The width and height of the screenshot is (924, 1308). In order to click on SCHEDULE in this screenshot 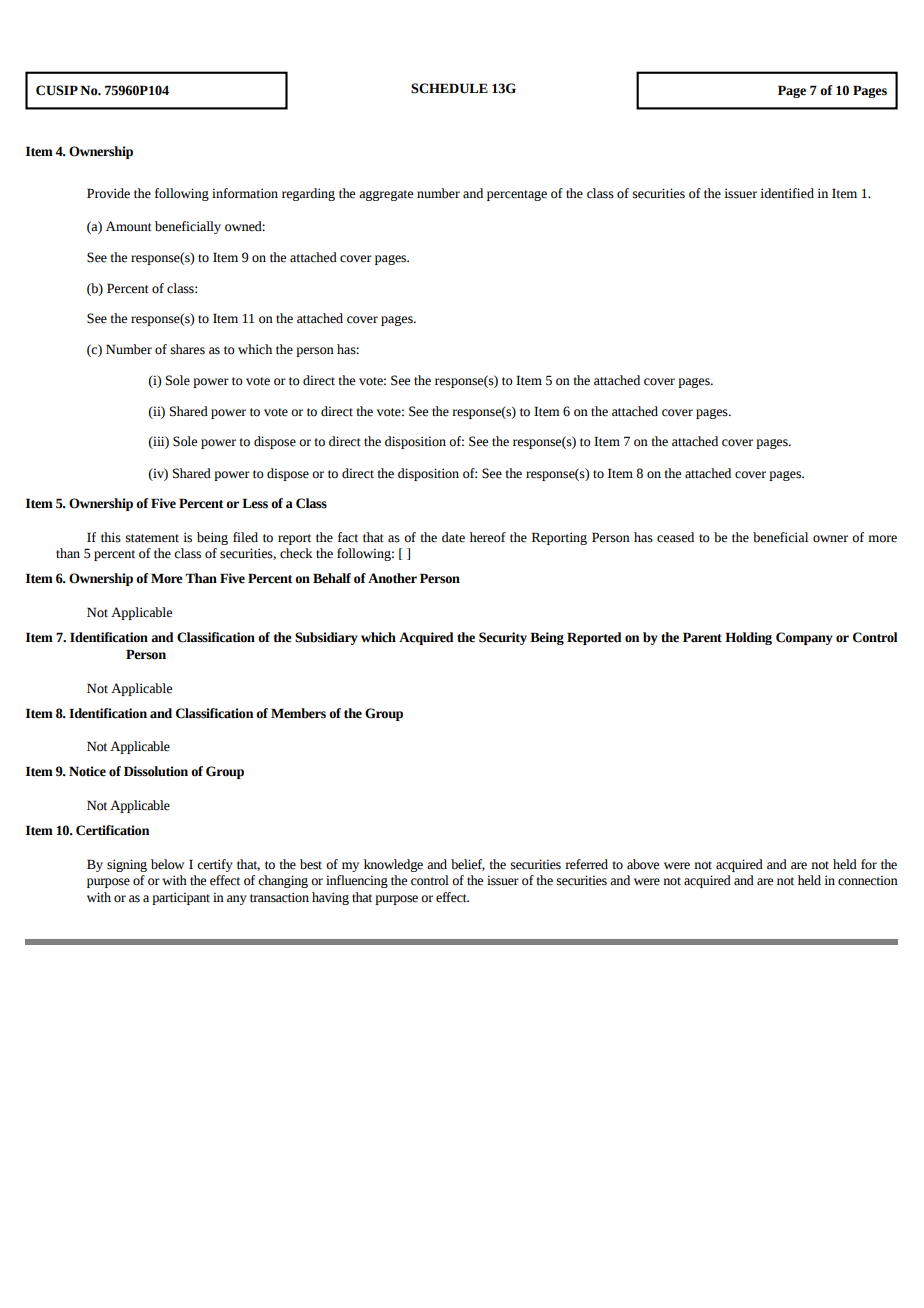, I will do `click(449, 88)`.
